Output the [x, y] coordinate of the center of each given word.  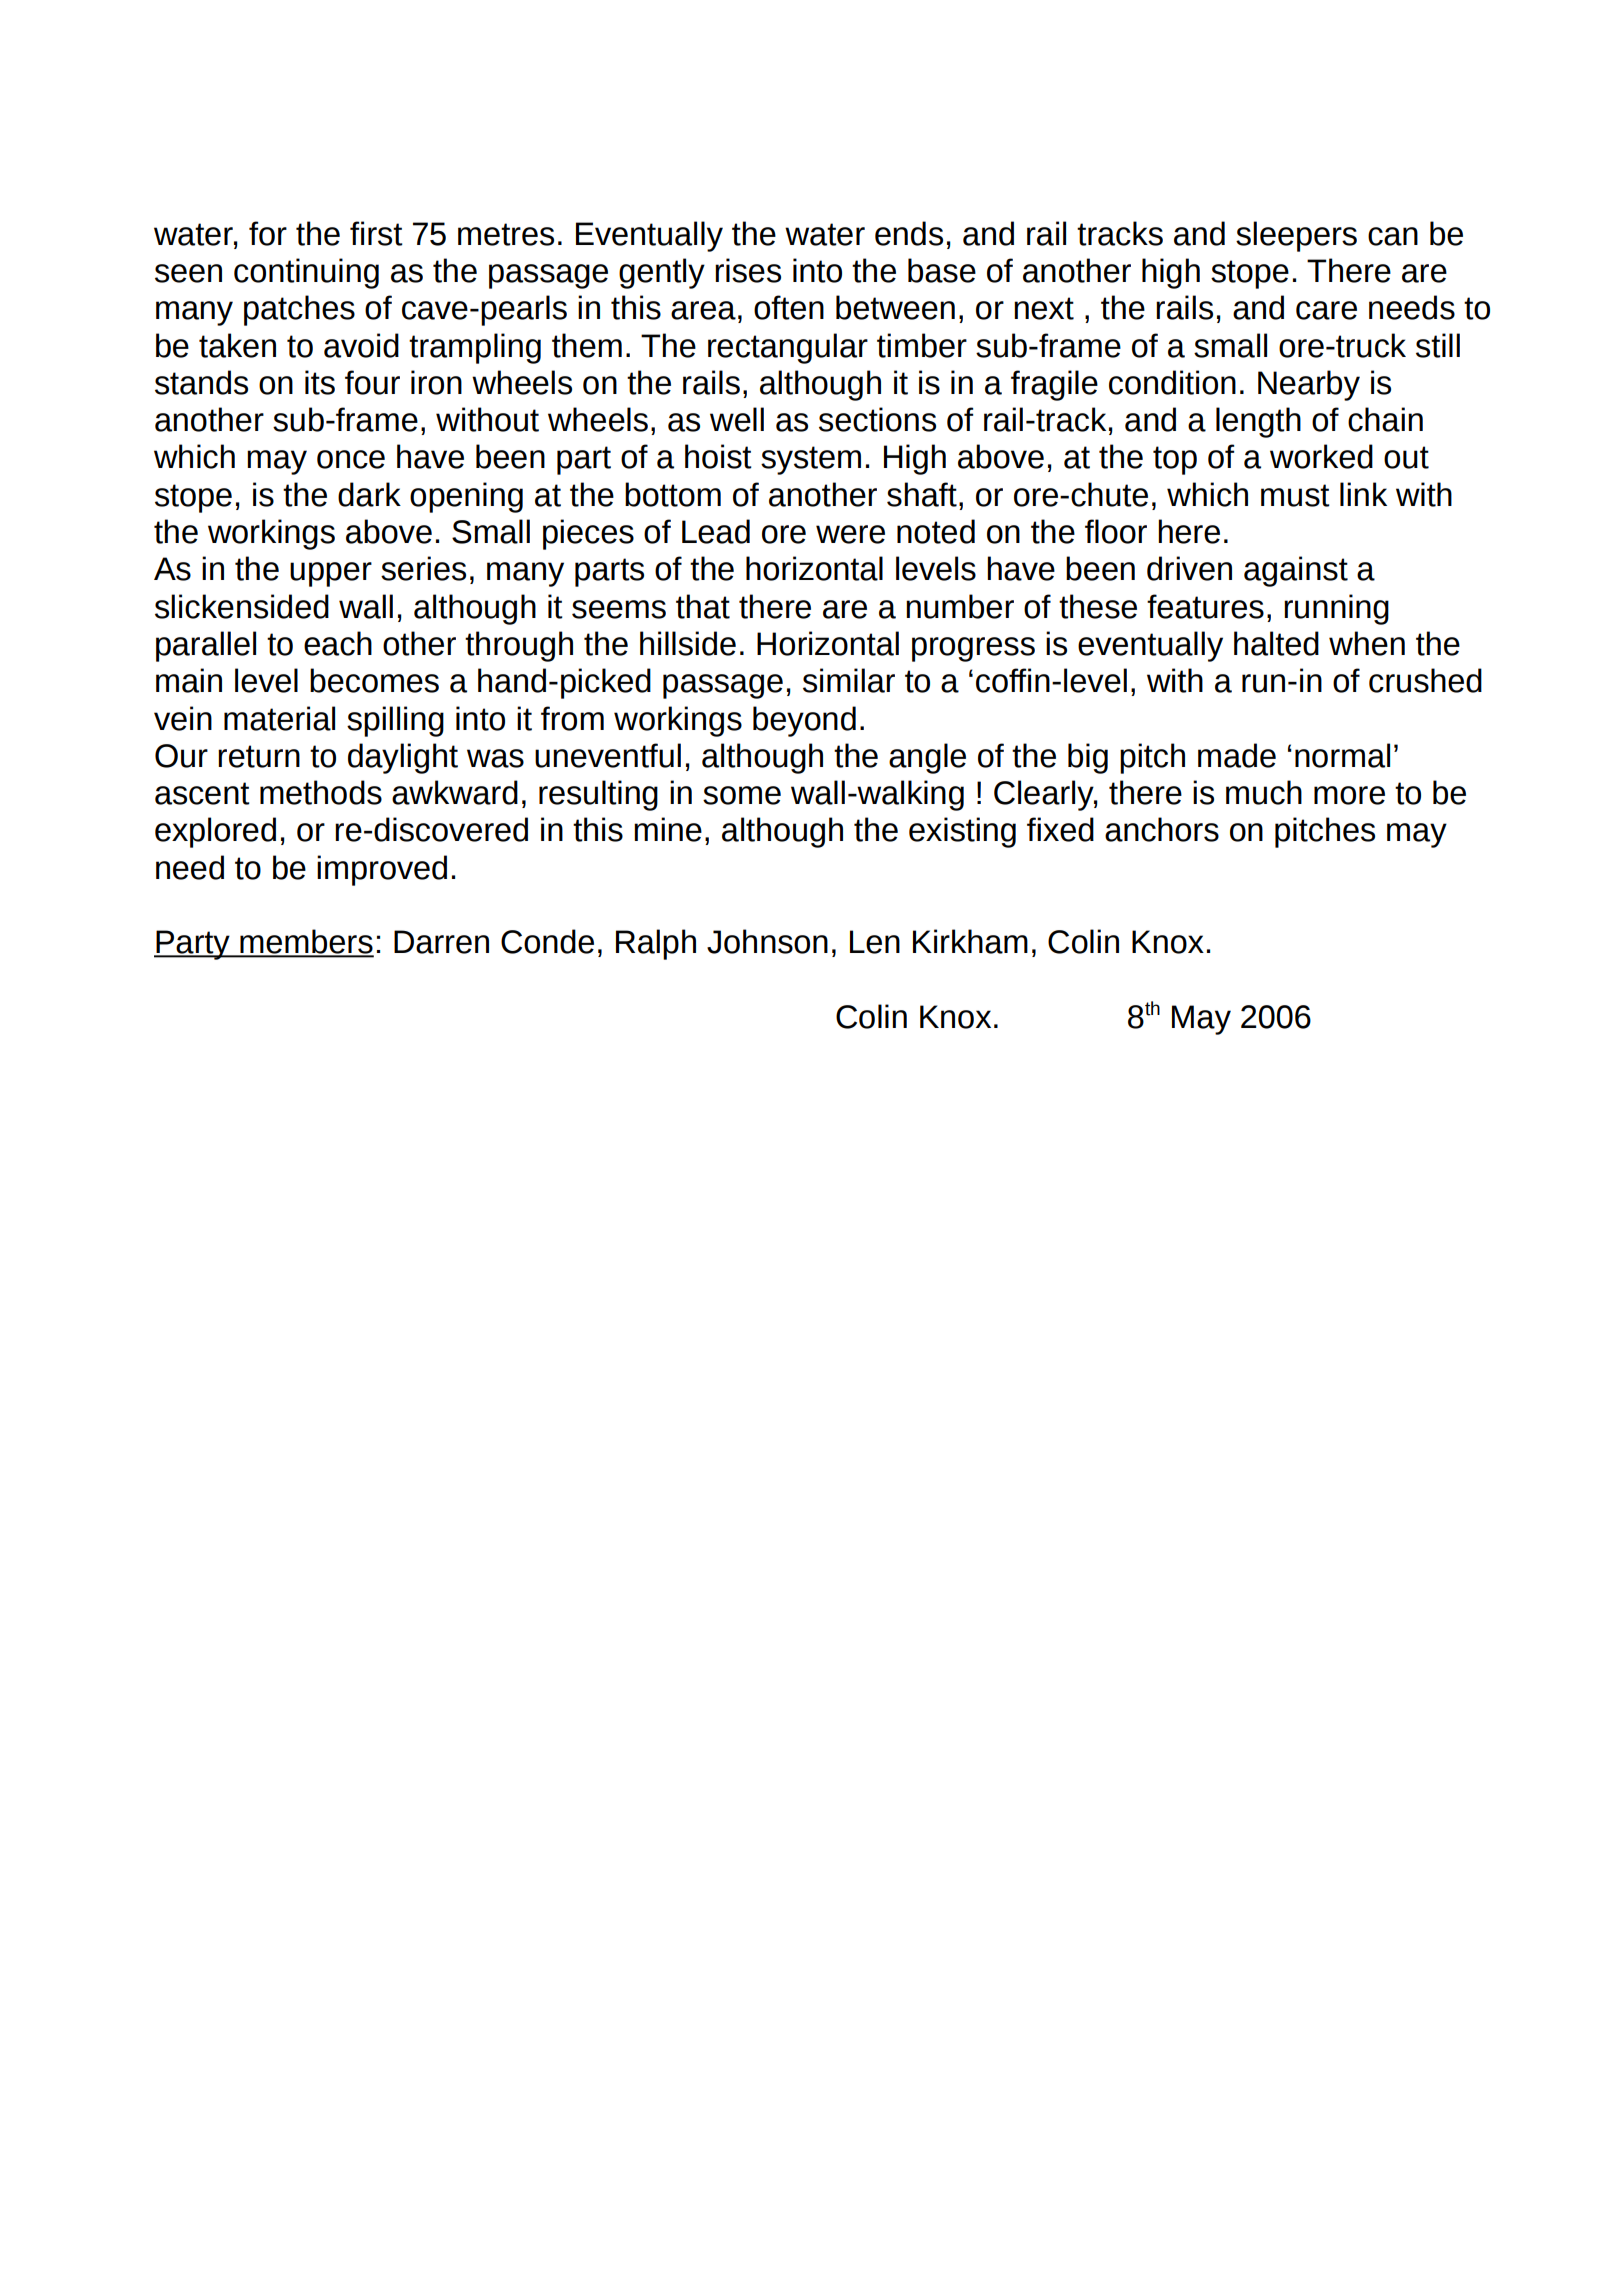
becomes [374, 680]
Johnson [767, 941]
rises [748, 270]
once [351, 459]
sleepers [1296, 236]
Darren [441, 942]
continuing [306, 273]
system [811, 460]
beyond [804, 721]
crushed [1425, 680]
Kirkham [970, 941]
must [1295, 495]
